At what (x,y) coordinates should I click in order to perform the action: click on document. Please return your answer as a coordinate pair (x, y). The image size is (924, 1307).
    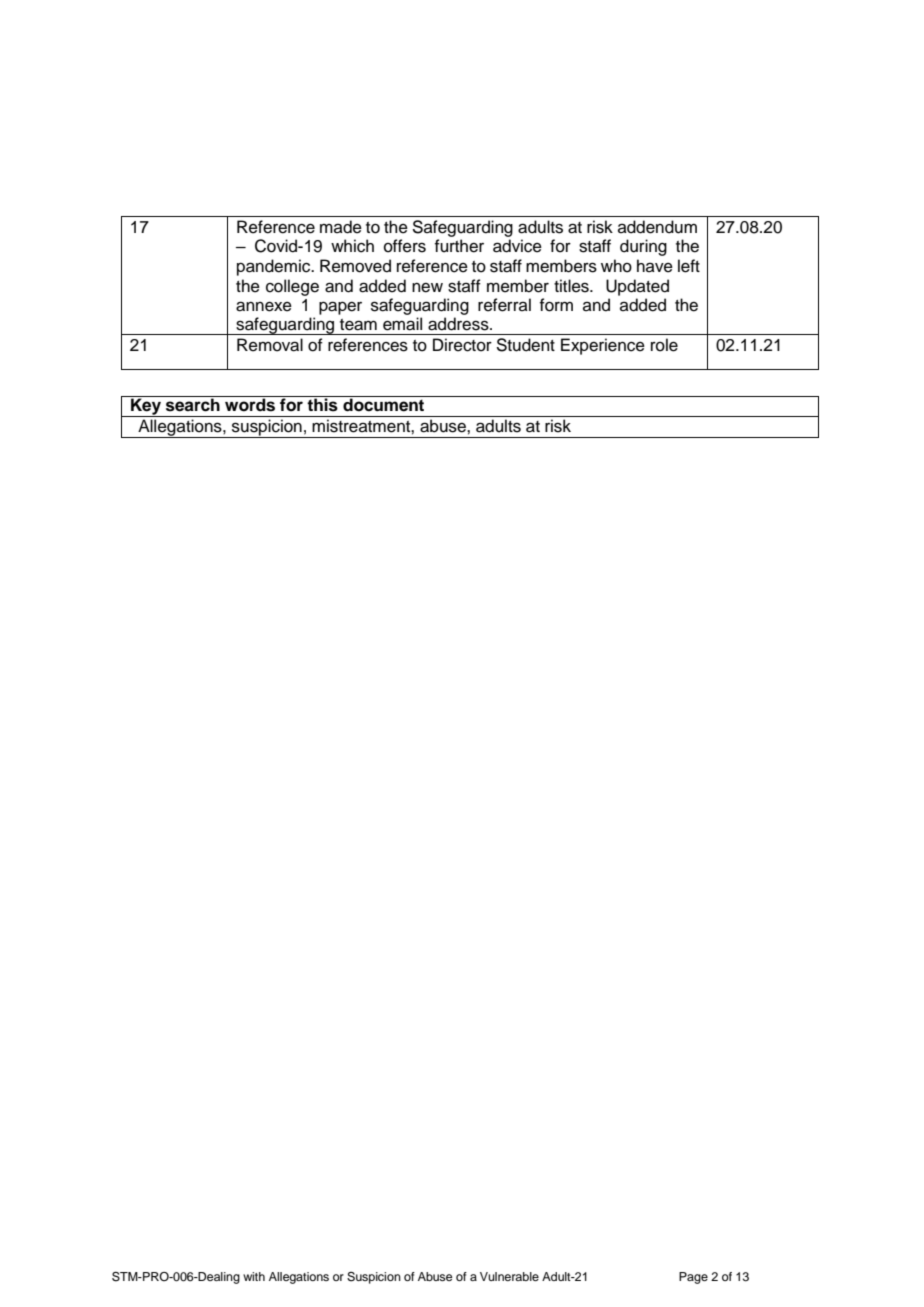
    Looking at the image, I should click on (384, 404).
